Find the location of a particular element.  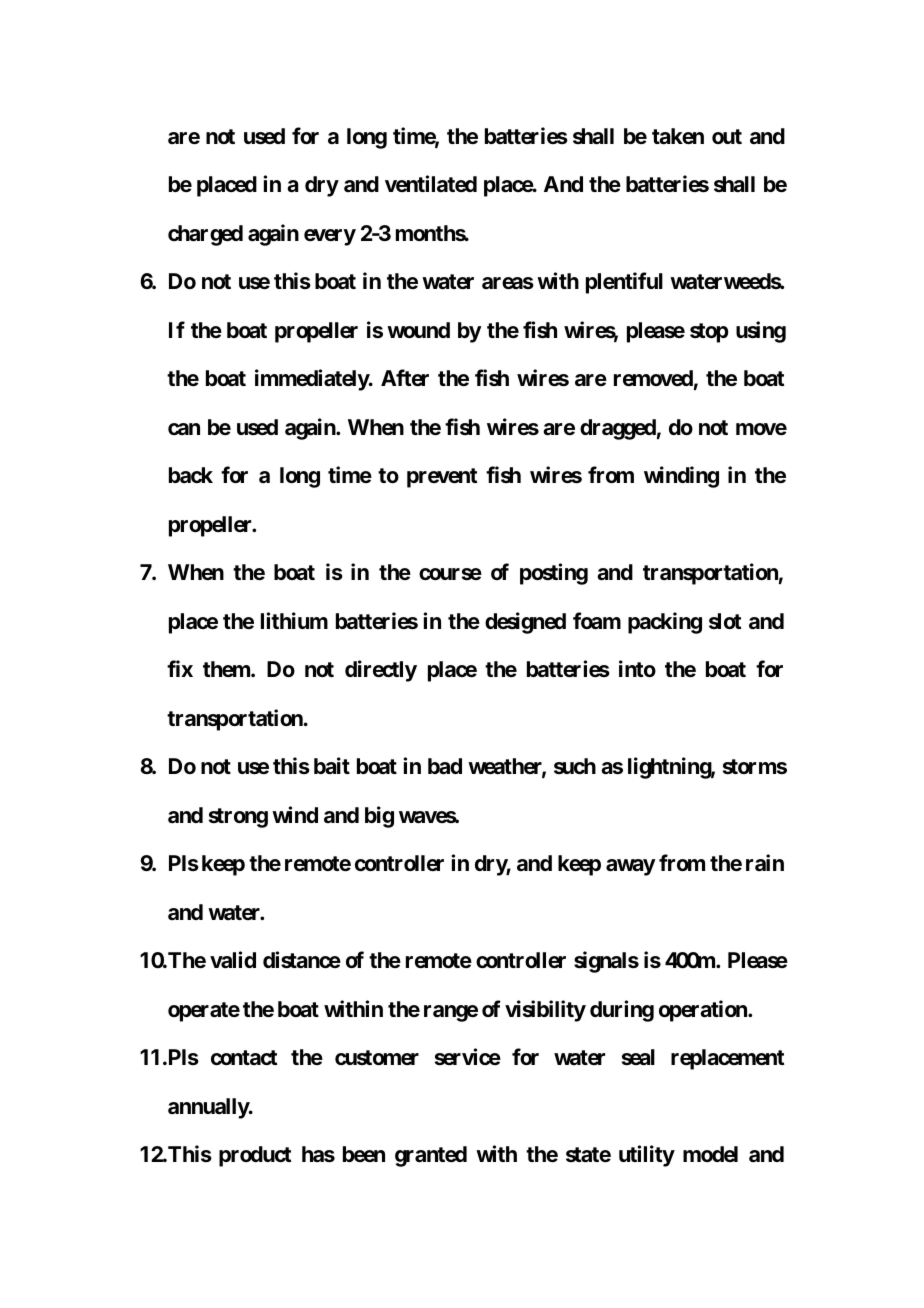

model is located at coordinates (710, 1154).
